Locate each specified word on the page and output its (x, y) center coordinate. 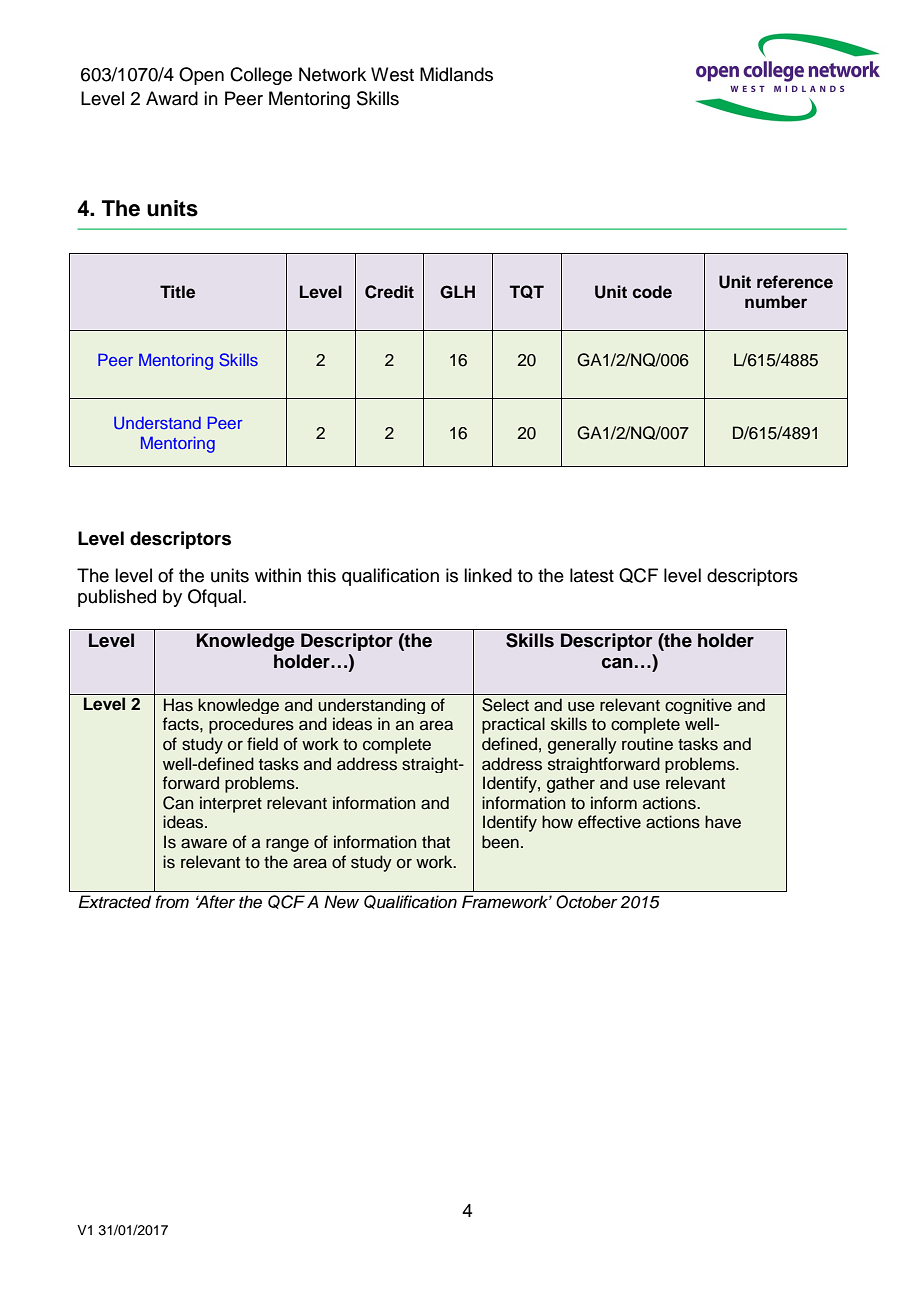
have (723, 822)
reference (795, 282)
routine (647, 744)
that (436, 841)
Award (172, 98)
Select (505, 705)
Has (178, 705)
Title (177, 292)
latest (592, 575)
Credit (389, 292)
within (278, 575)
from (172, 901)
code (652, 292)
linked (488, 575)
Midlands (456, 74)
